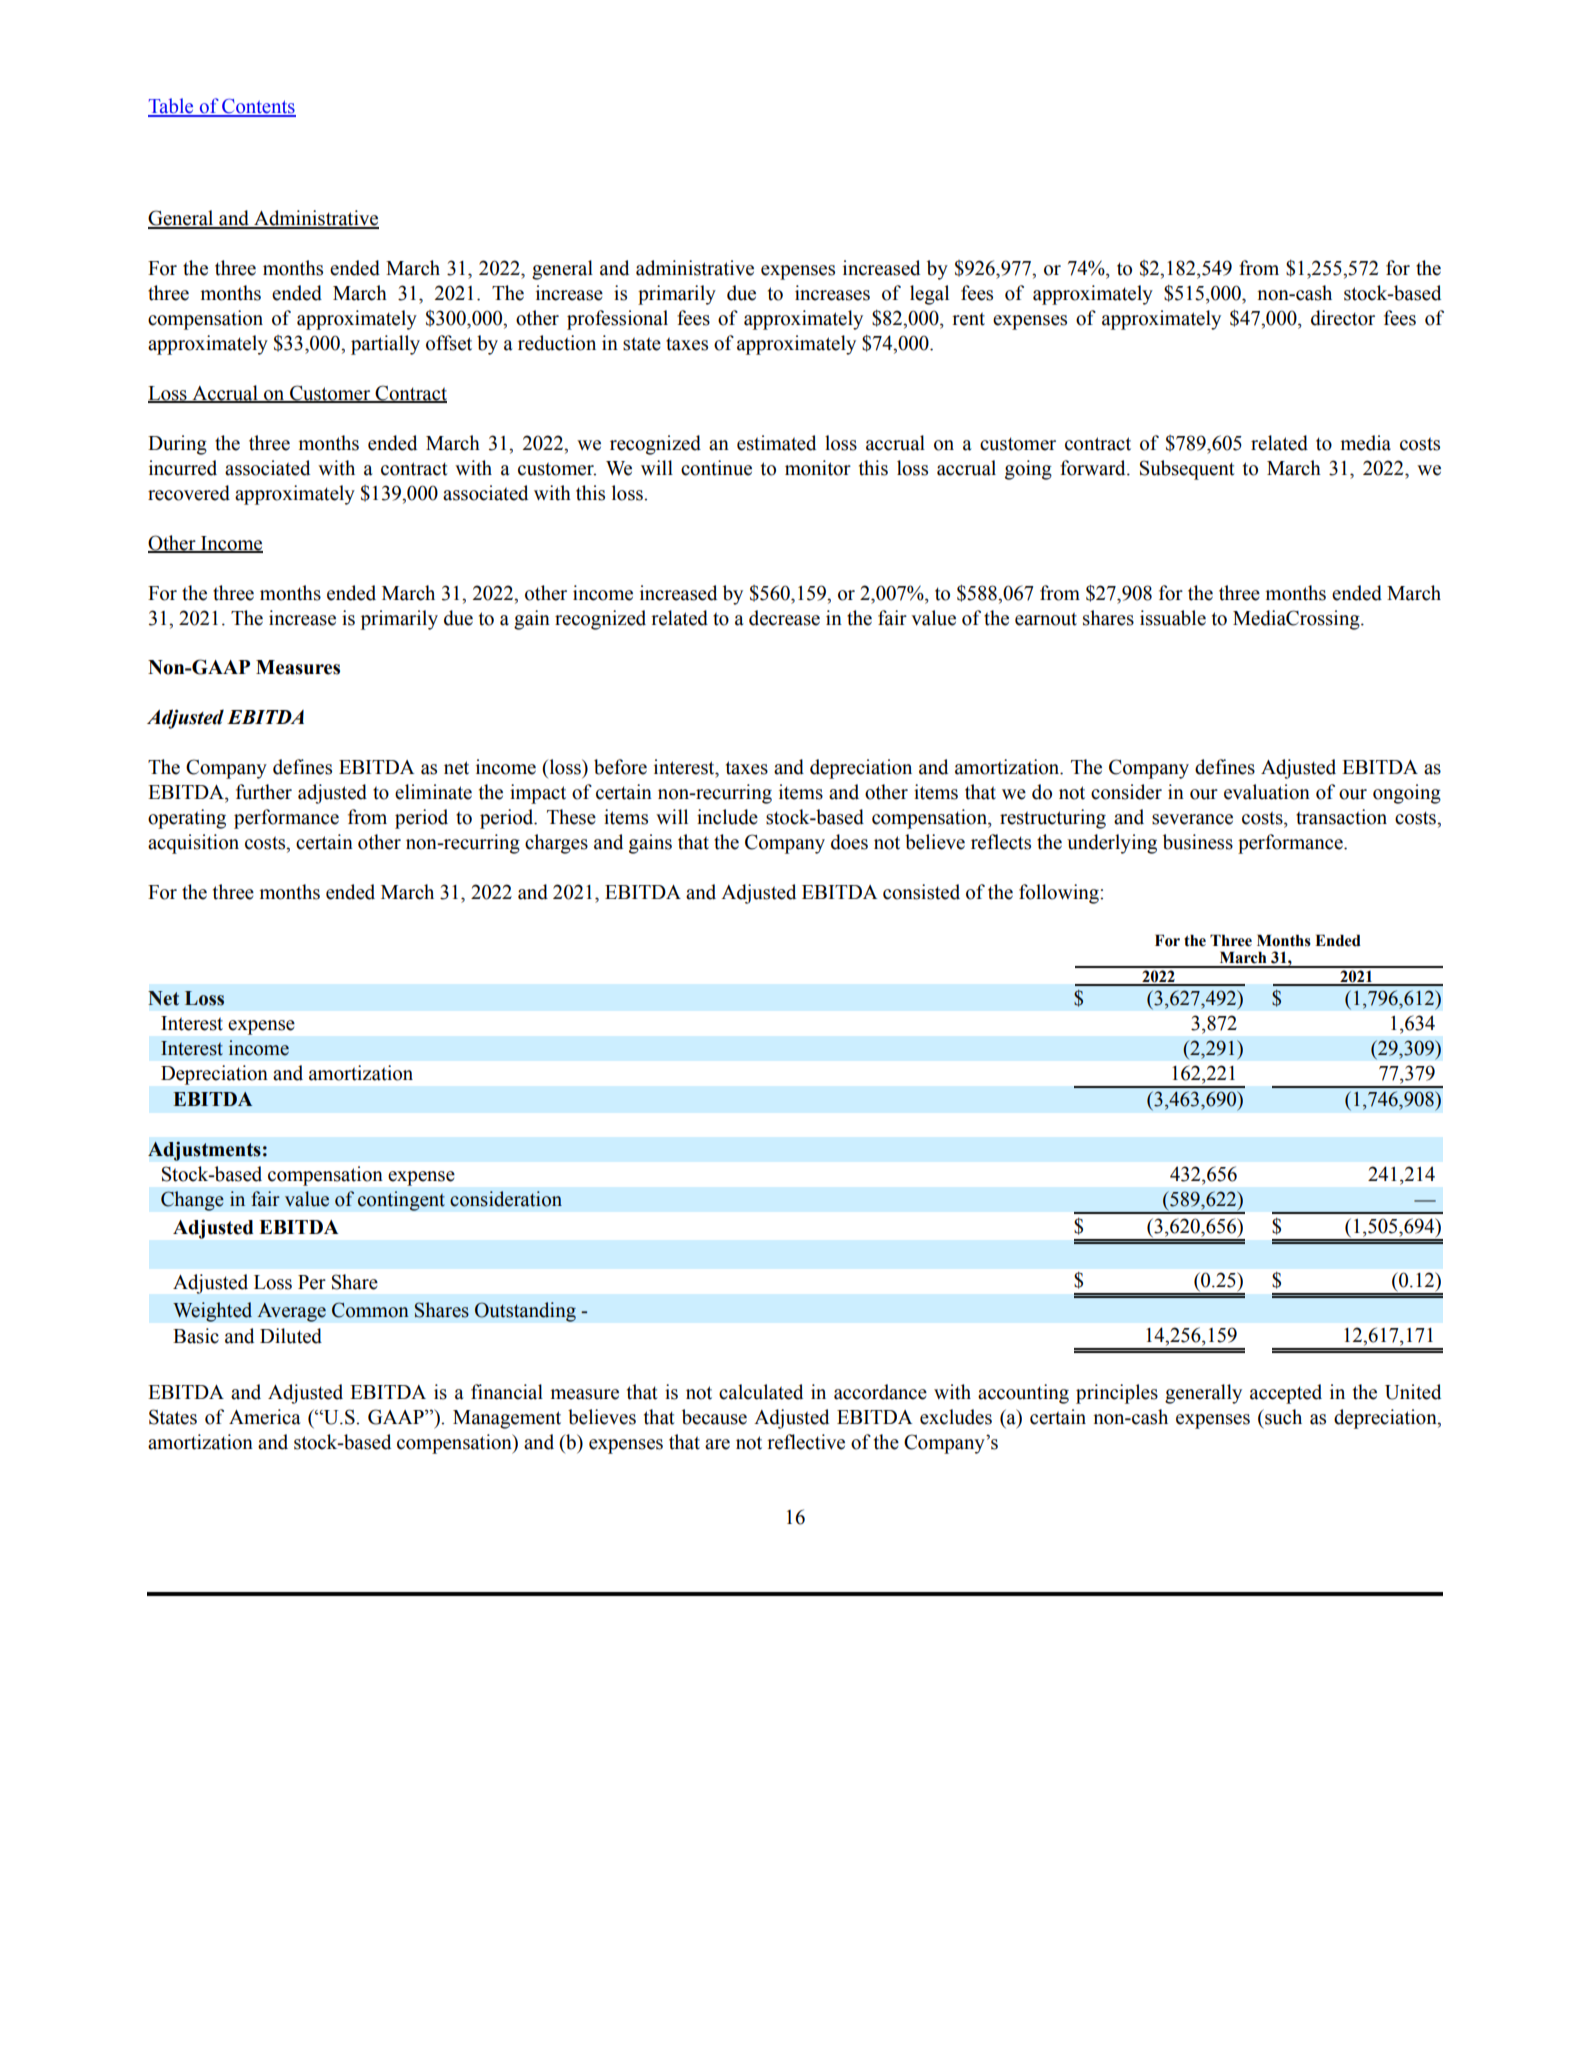  What do you see at coordinates (204, 1151) in the screenshot?
I see `Adjustments` at bounding box center [204, 1151].
